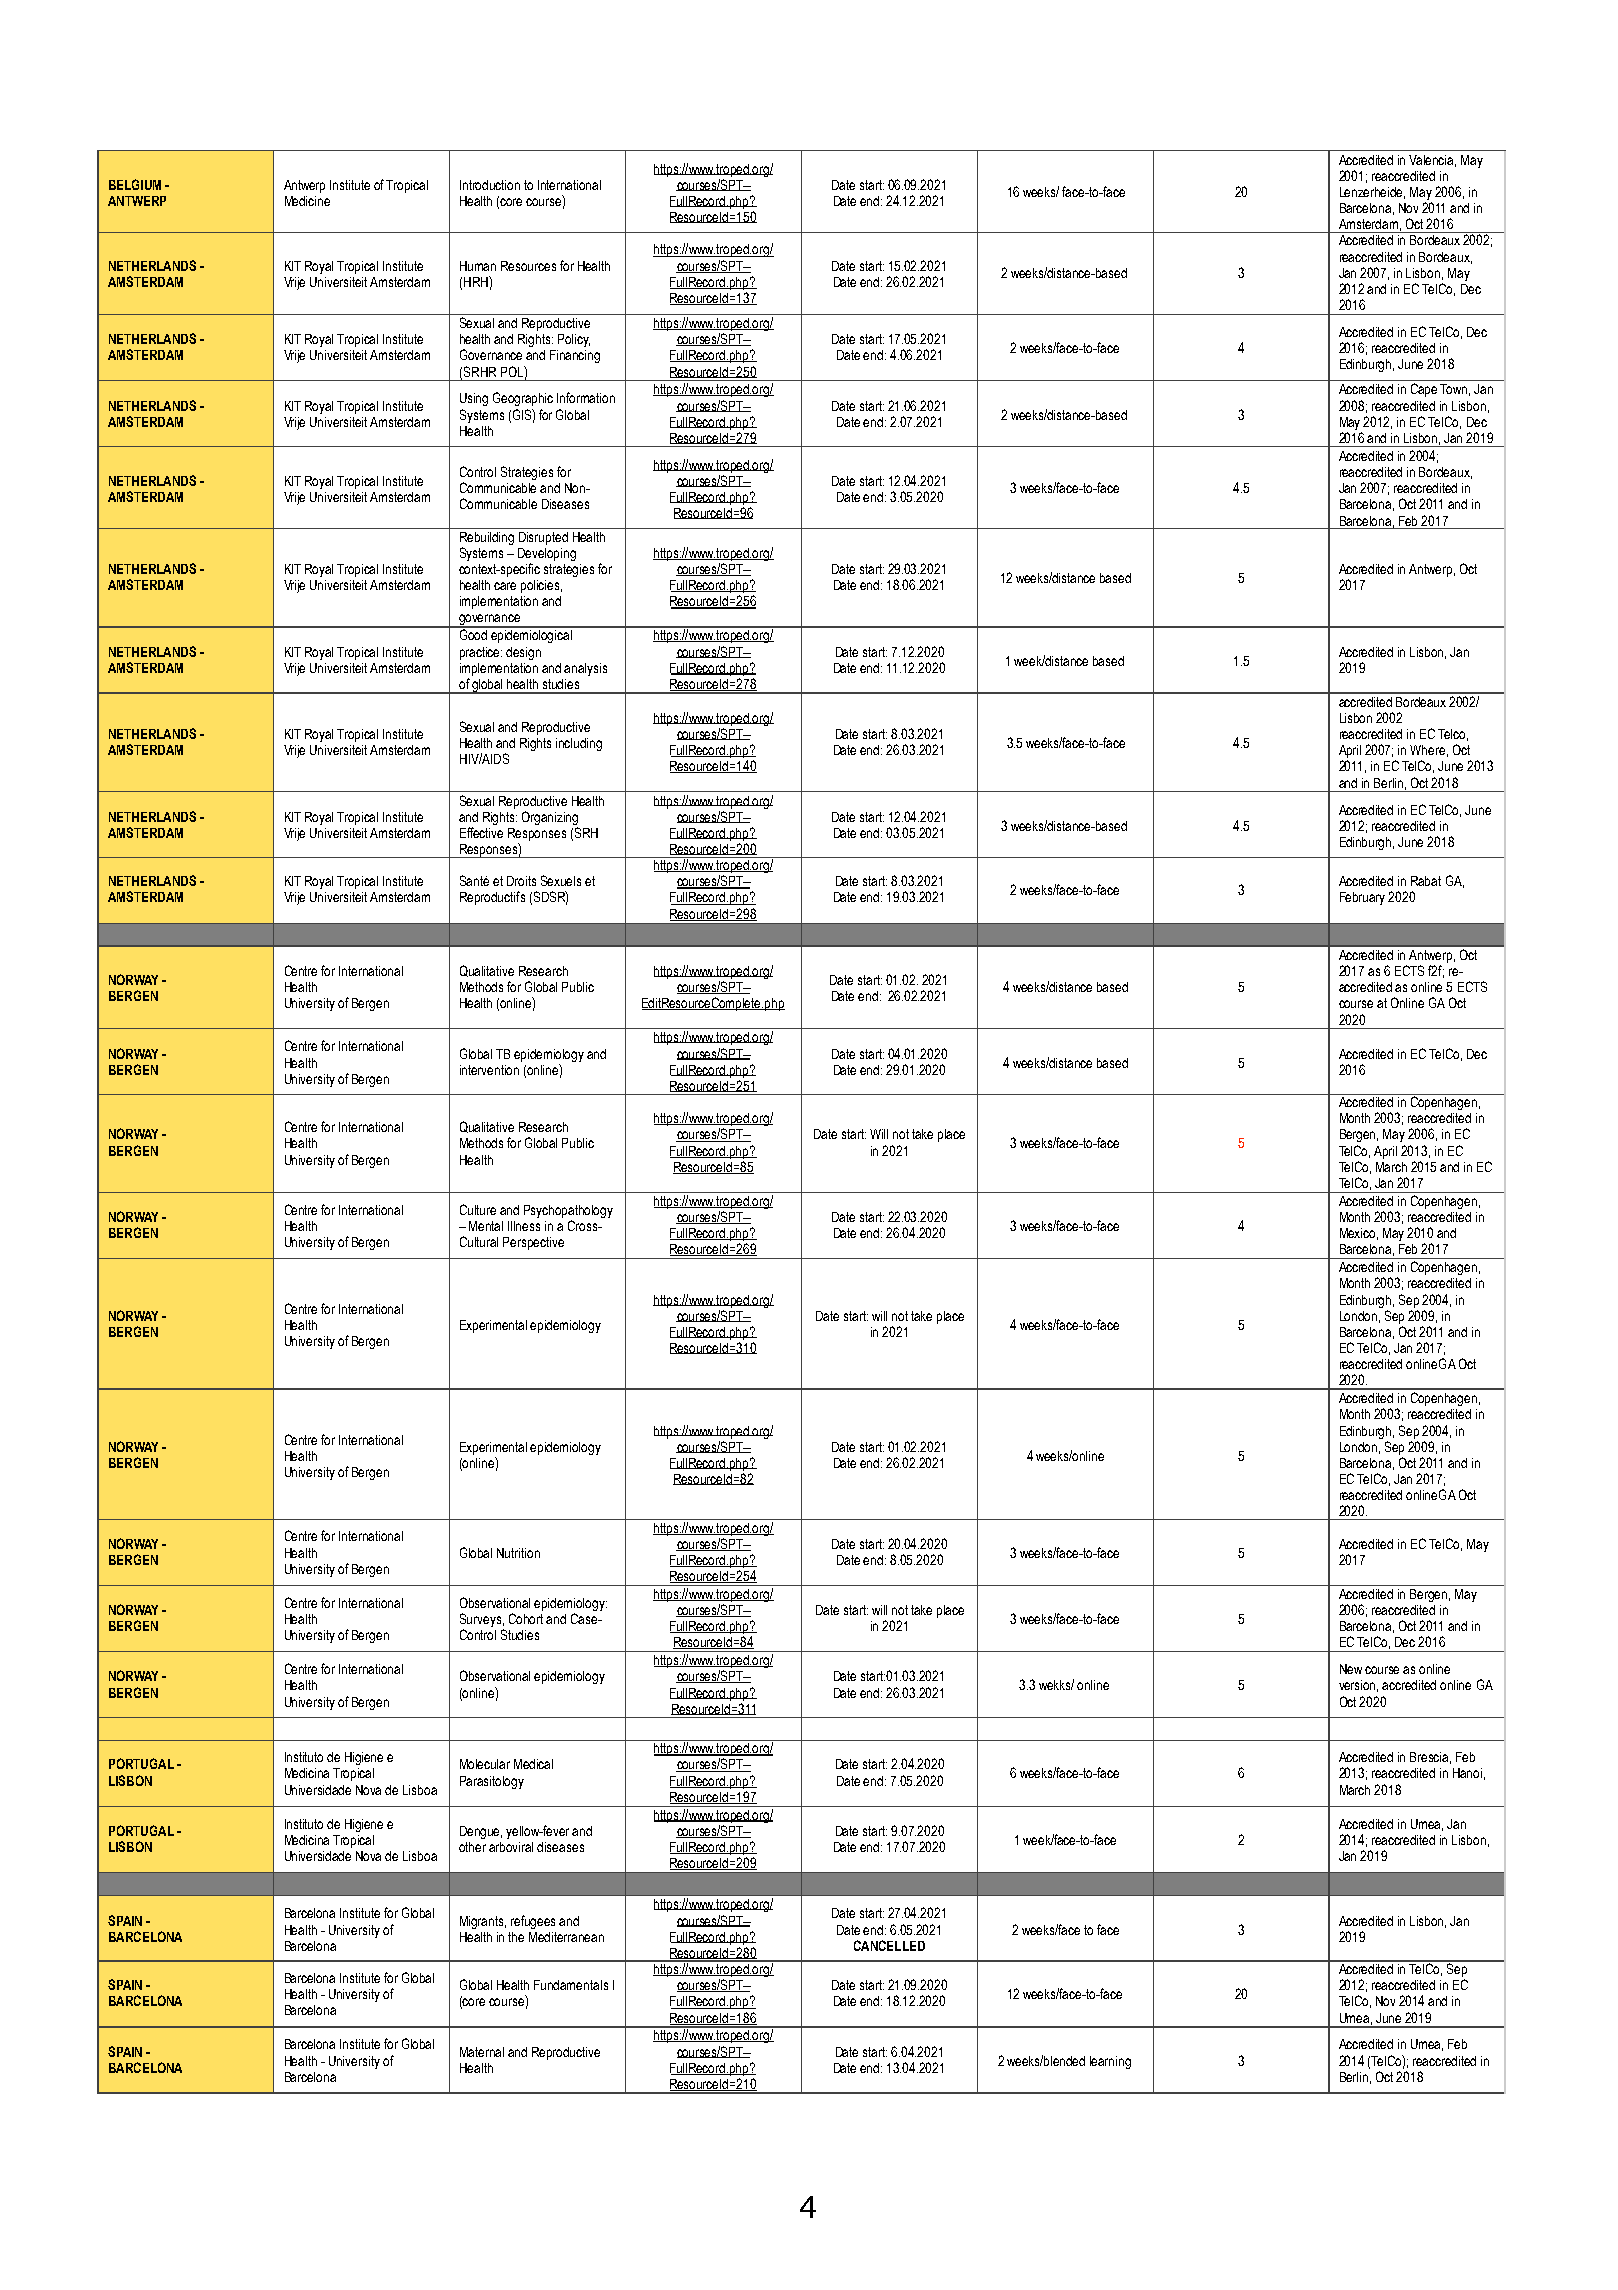 The width and height of the screenshot is (1618, 2290). I want to click on CANCELLED, so click(889, 1945).
